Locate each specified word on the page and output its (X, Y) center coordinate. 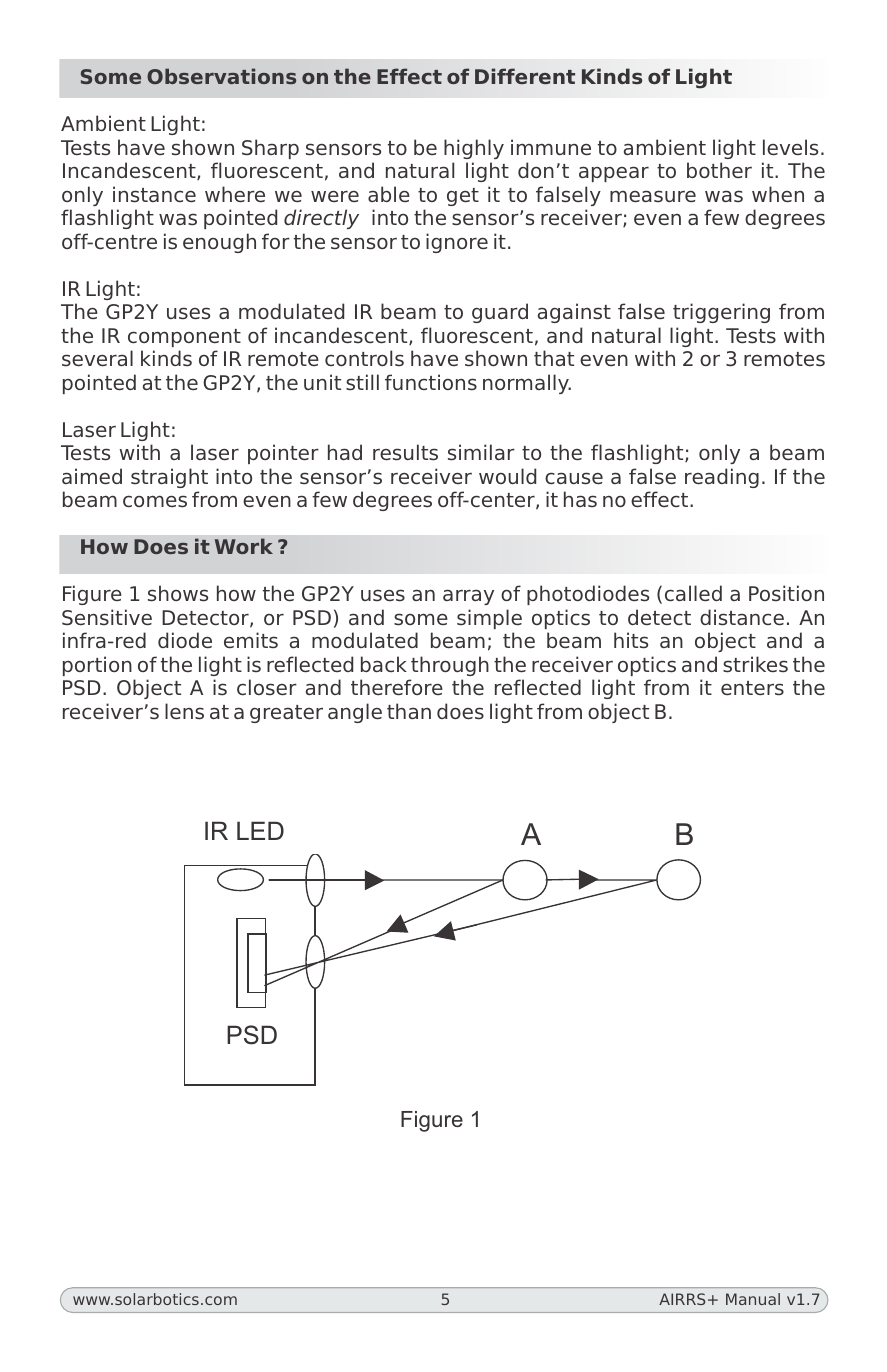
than (409, 711)
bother (719, 170)
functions (431, 382)
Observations (221, 76)
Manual (753, 1299)
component (184, 338)
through (450, 666)
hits (631, 640)
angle (355, 713)
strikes (755, 664)
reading (722, 478)
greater (286, 714)
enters (752, 688)
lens (184, 711)
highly (474, 149)
